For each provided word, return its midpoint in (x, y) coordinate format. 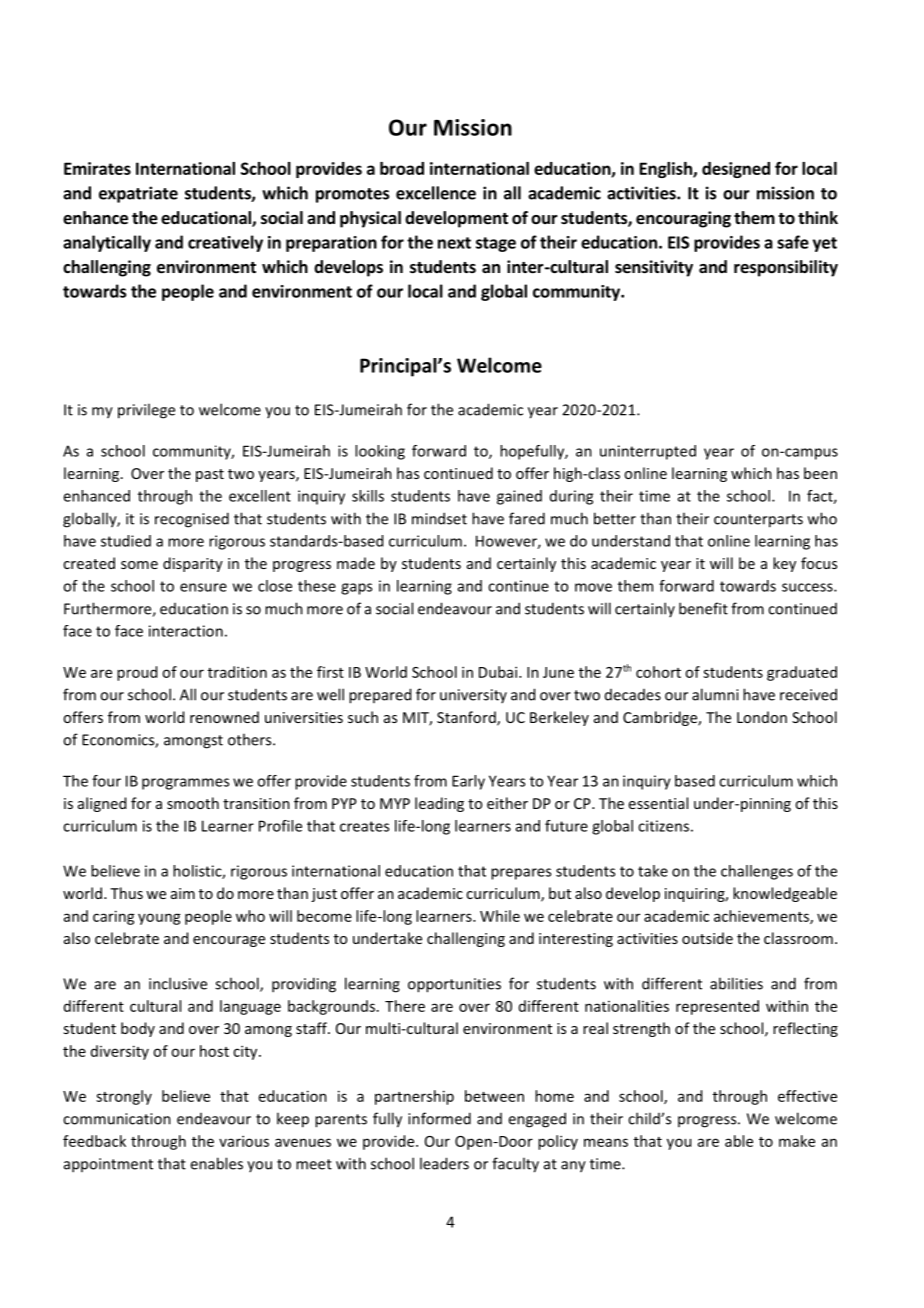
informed (439, 1118)
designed (736, 170)
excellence (436, 193)
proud (137, 673)
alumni (715, 694)
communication (117, 1119)
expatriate (138, 194)
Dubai (499, 672)
